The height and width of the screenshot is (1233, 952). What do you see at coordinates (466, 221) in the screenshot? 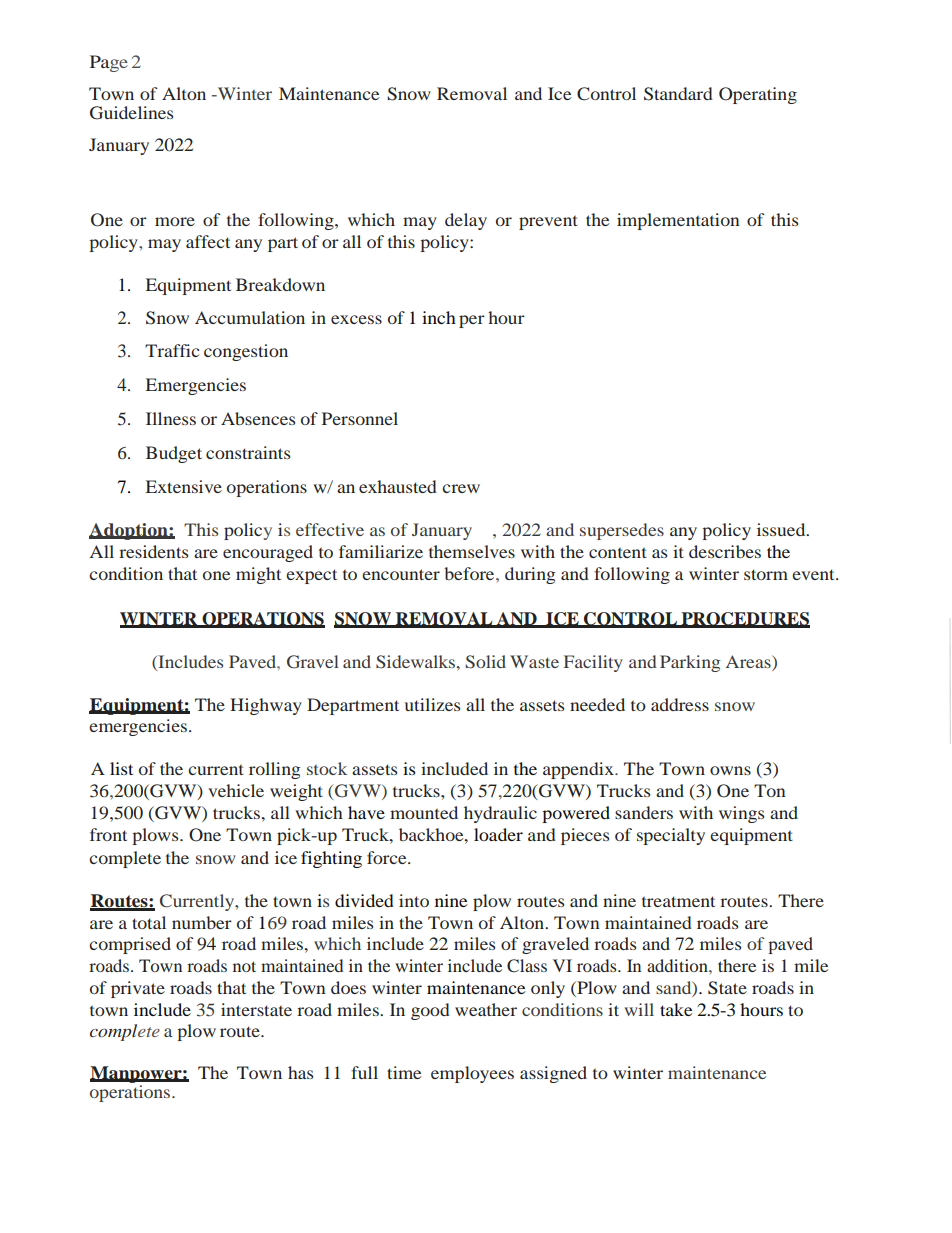
I see `delay` at bounding box center [466, 221].
